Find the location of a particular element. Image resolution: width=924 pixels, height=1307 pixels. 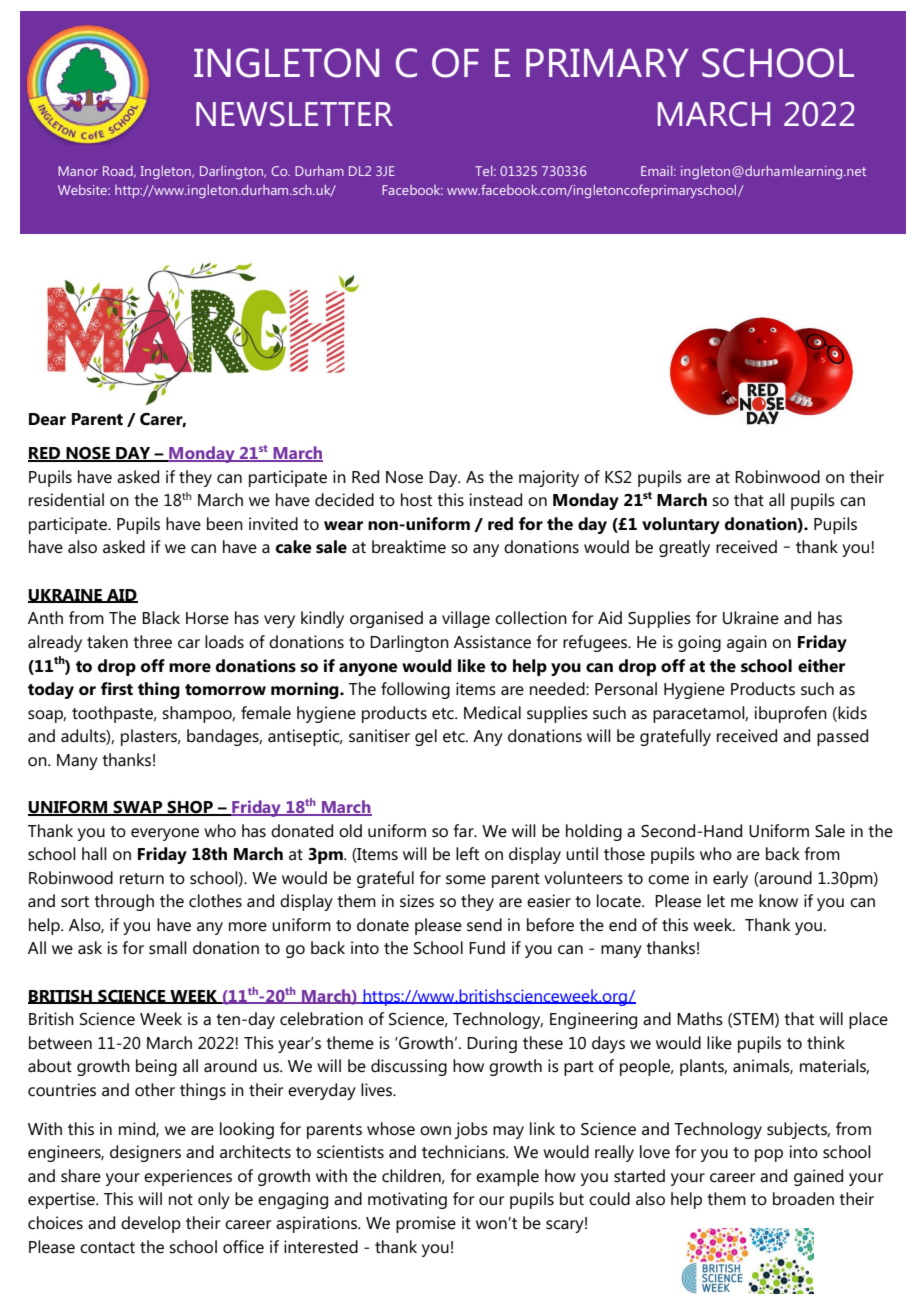

Tel is located at coordinates (485, 171).
